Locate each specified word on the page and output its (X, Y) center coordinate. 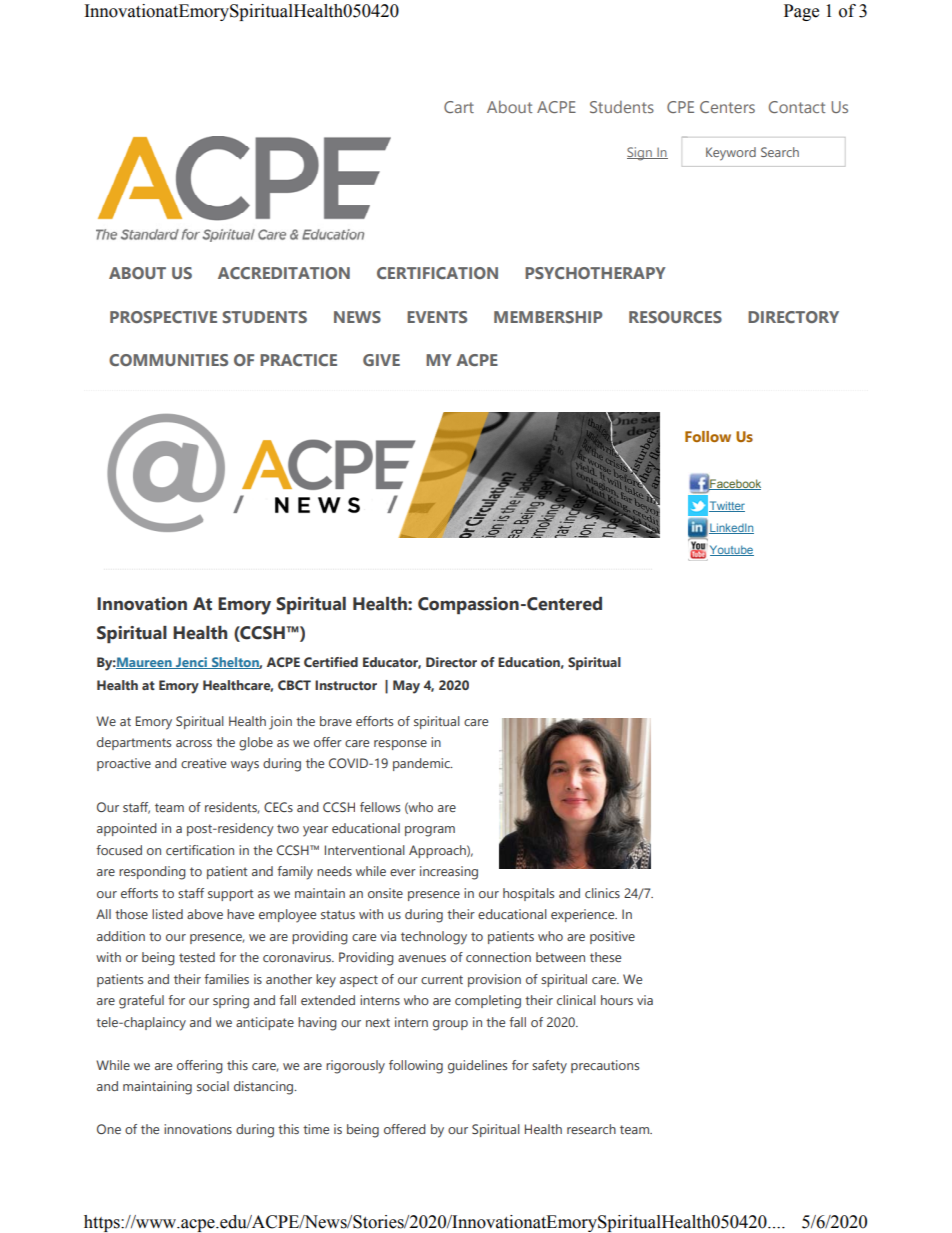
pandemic (422, 764)
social (213, 1086)
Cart (459, 107)
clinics (602, 893)
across (194, 743)
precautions (605, 1066)
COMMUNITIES (168, 360)
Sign (640, 154)
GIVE (381, 360)
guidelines (477, 1067)
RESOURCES (675, 317)
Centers (727, 107)
